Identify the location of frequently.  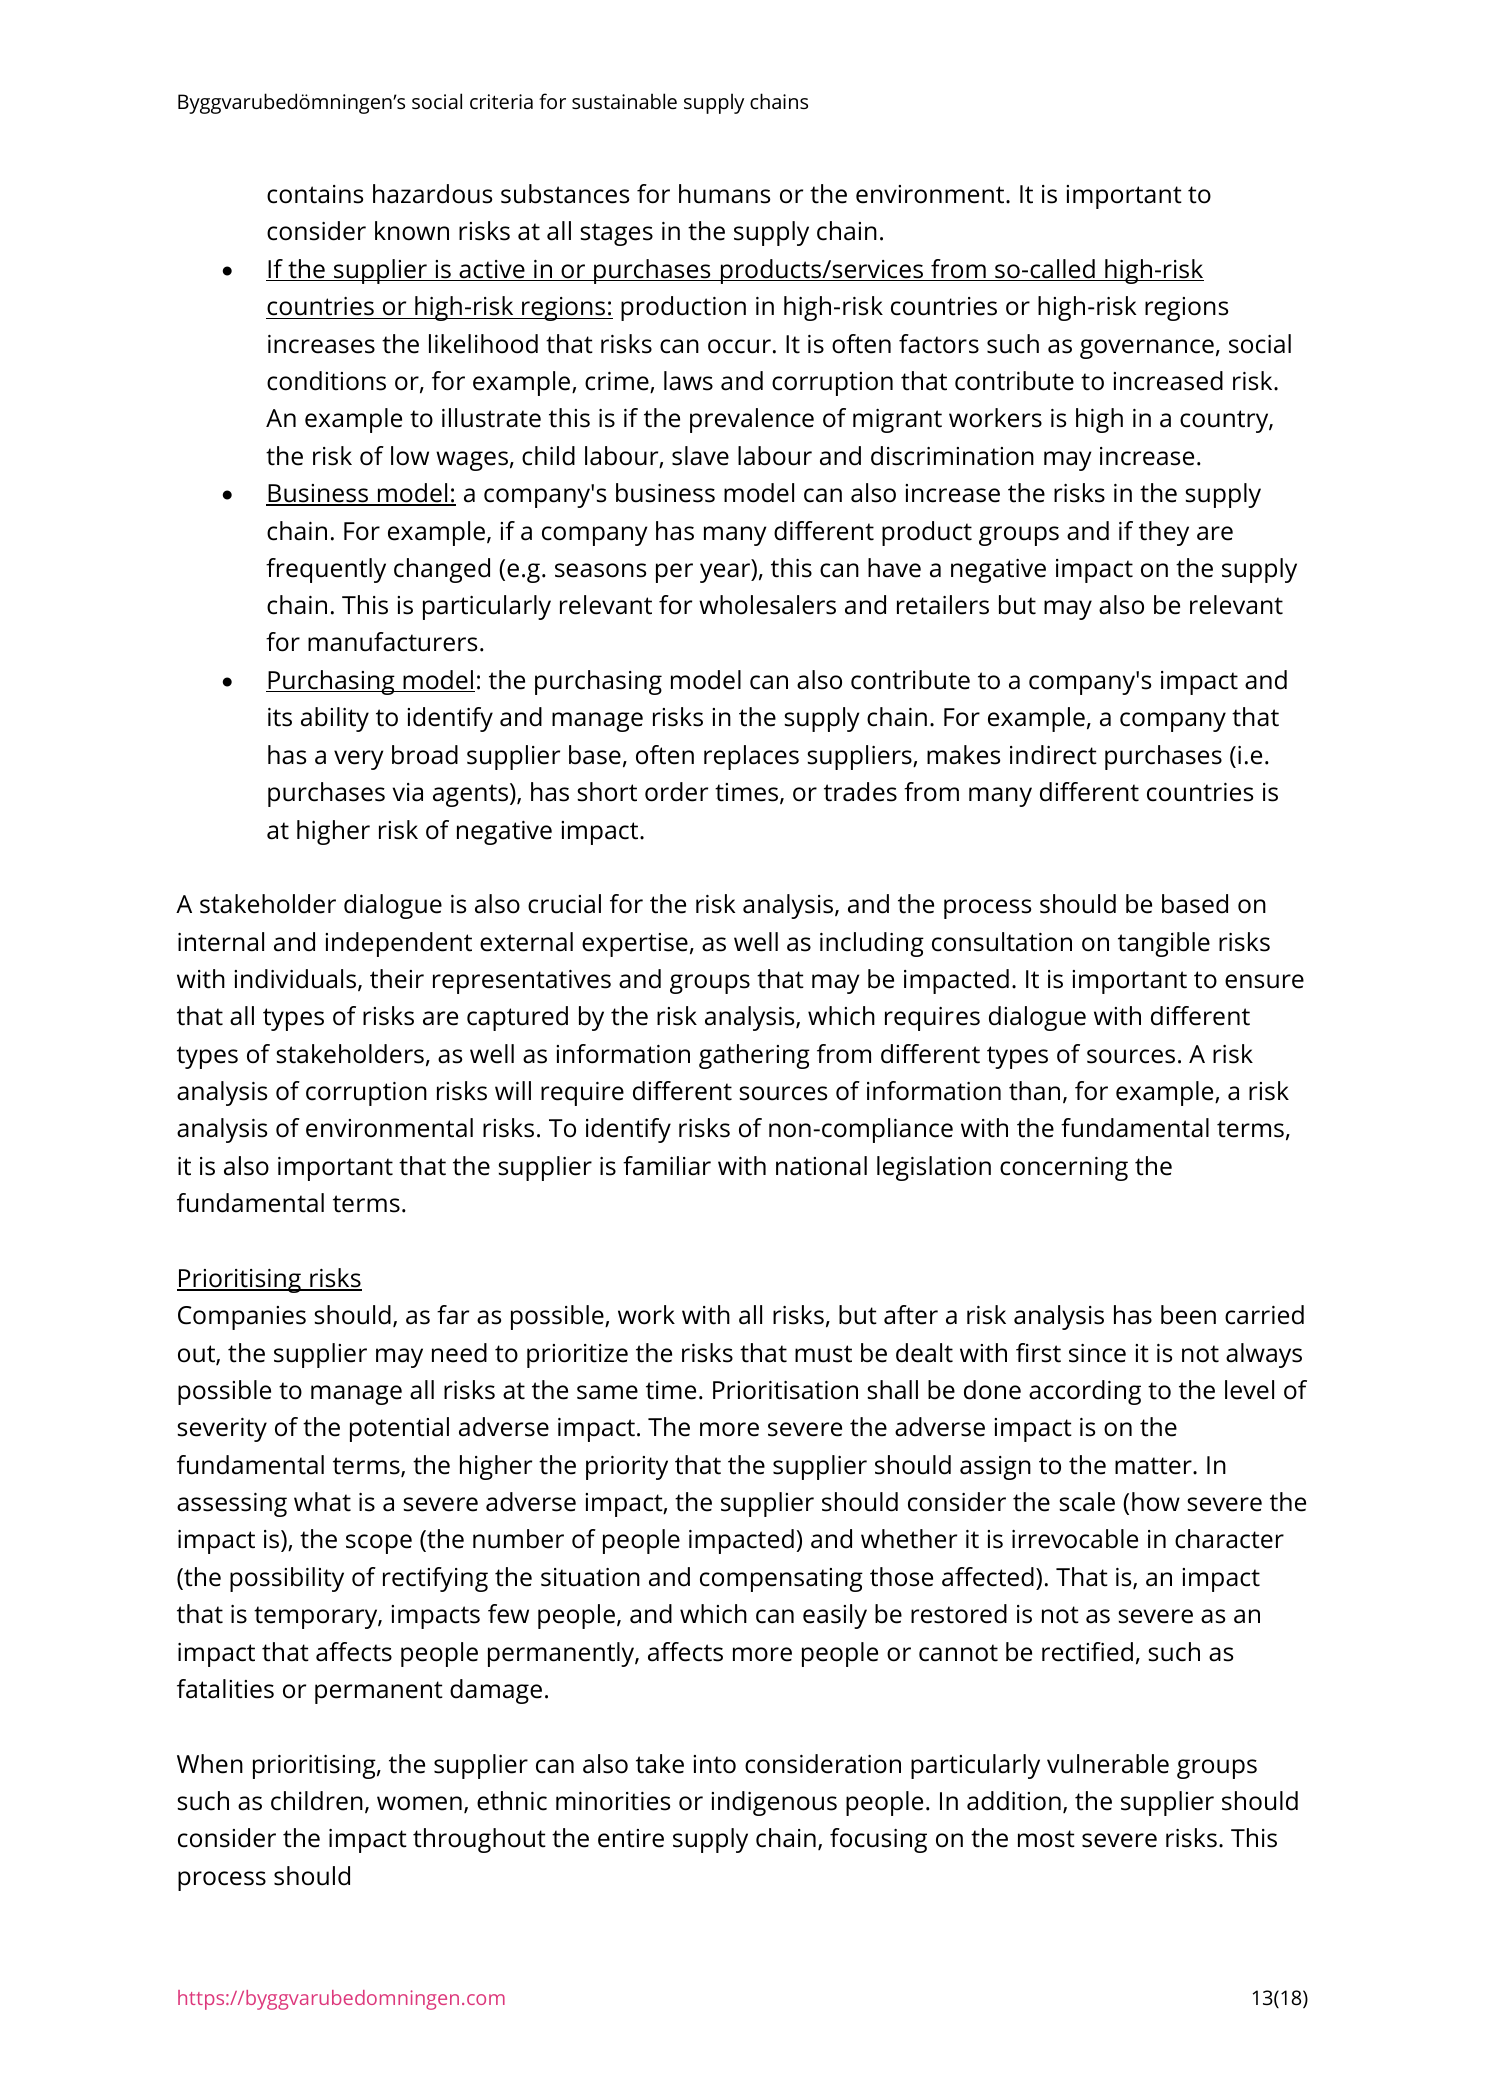
(326, 570).
